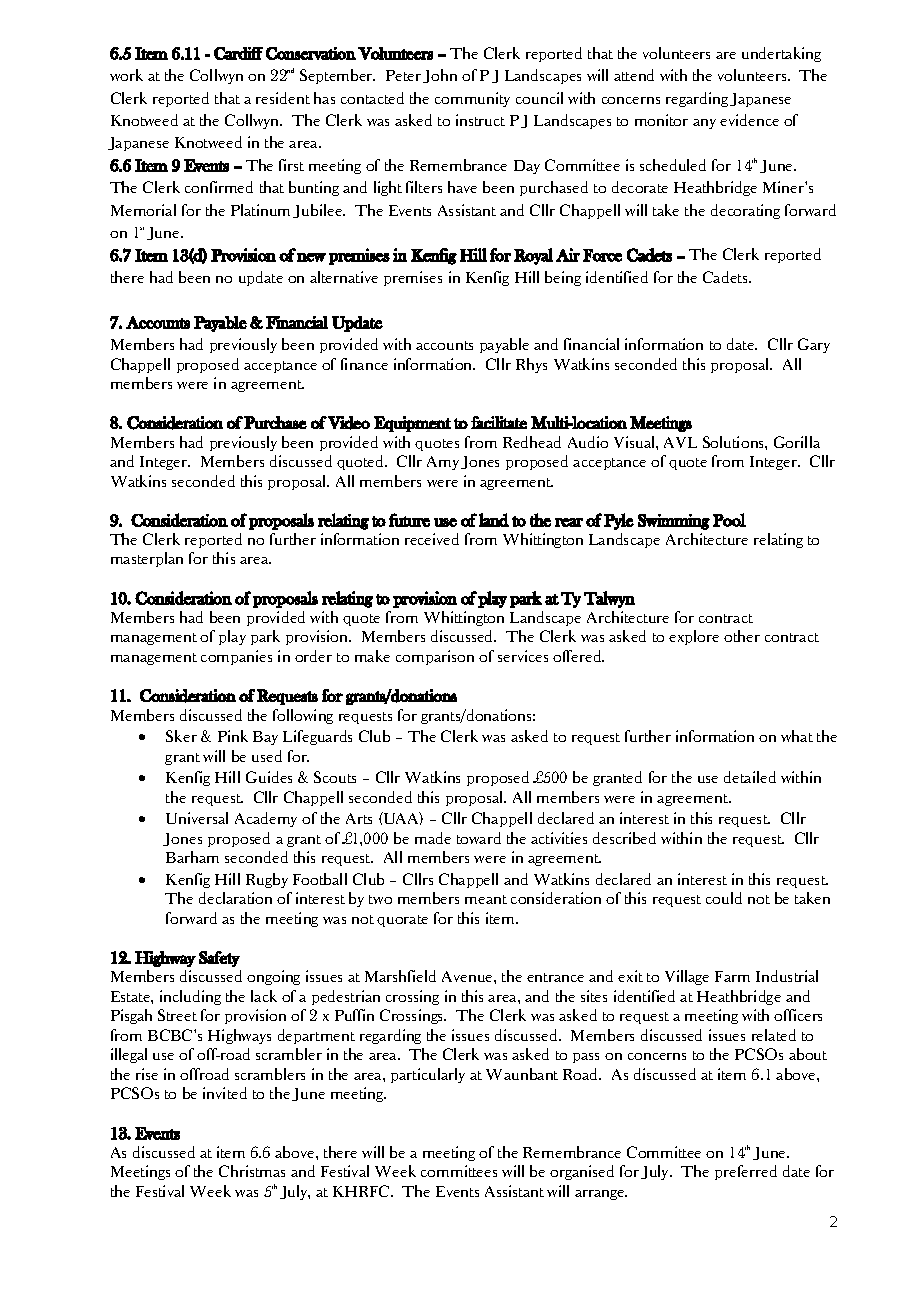 The height and width of the screenshot is (1308, 924). What do you see at coordinates (486, 899) in the screenshot?
I see `meant` at bounding box center [486, 899].
